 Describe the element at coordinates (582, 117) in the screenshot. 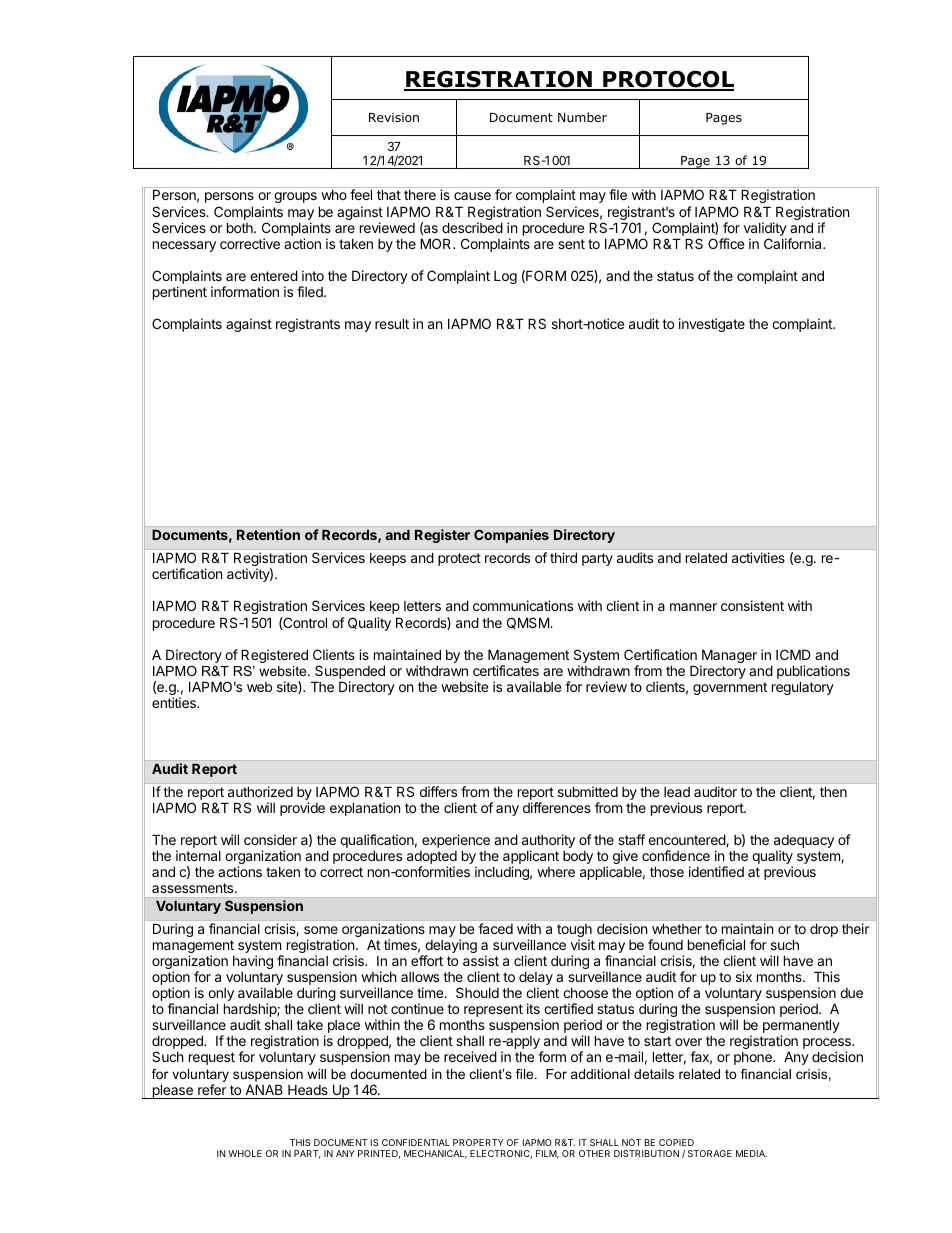

I see `Number` at that location.
